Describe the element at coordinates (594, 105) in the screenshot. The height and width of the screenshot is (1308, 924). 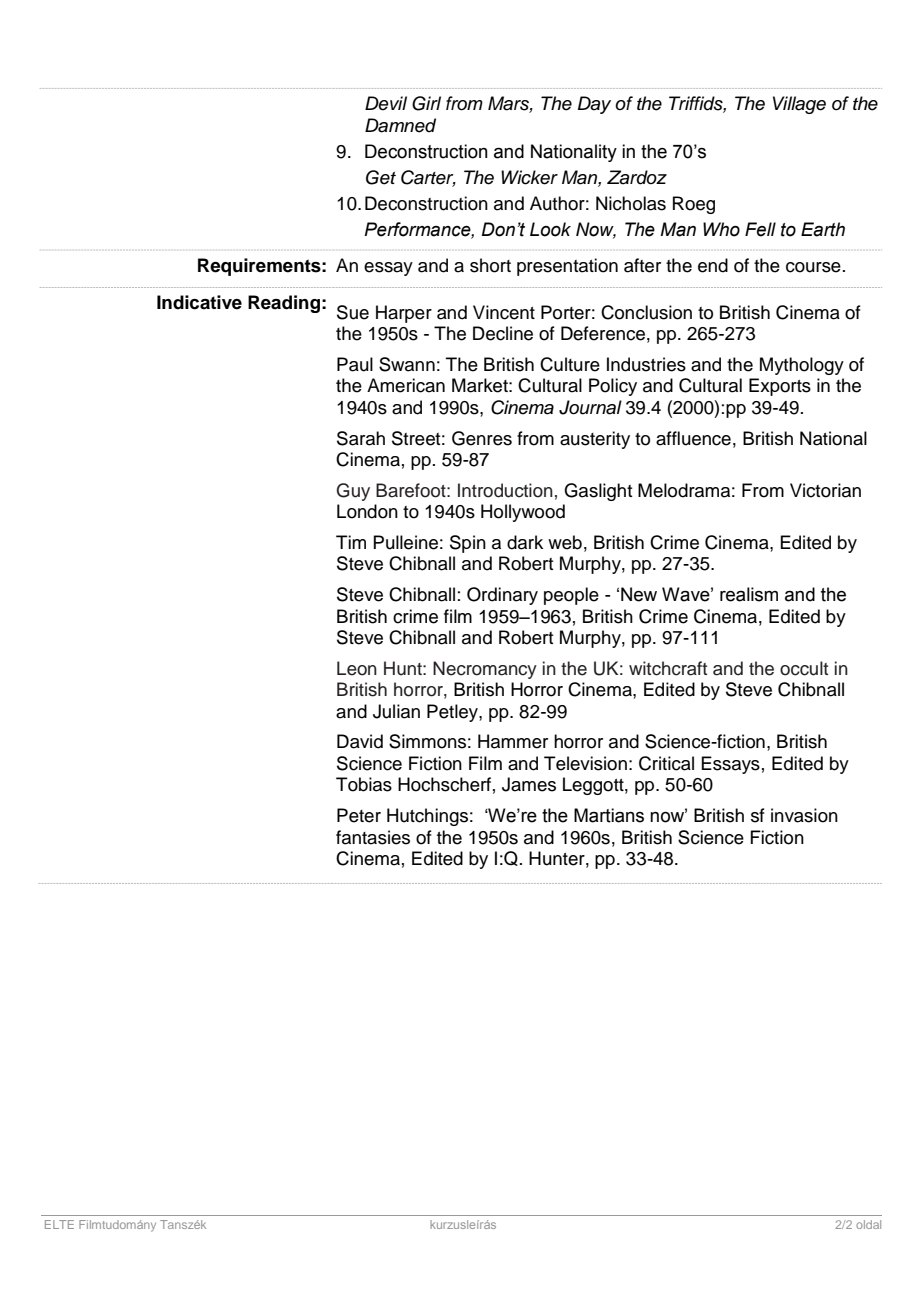
I see `Day` at that location.
